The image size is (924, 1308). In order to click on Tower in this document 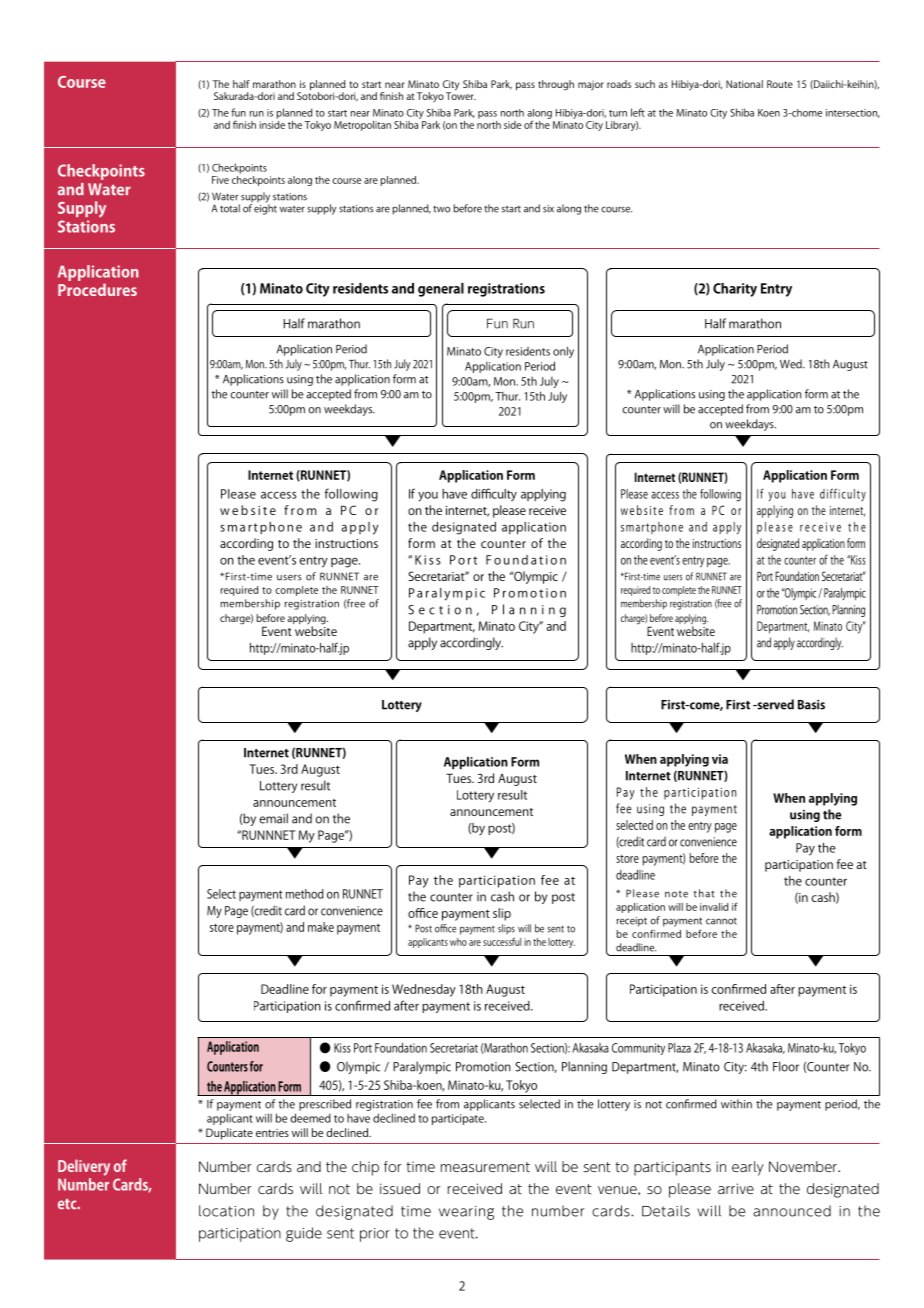, I will do `click(461, 95)`.
